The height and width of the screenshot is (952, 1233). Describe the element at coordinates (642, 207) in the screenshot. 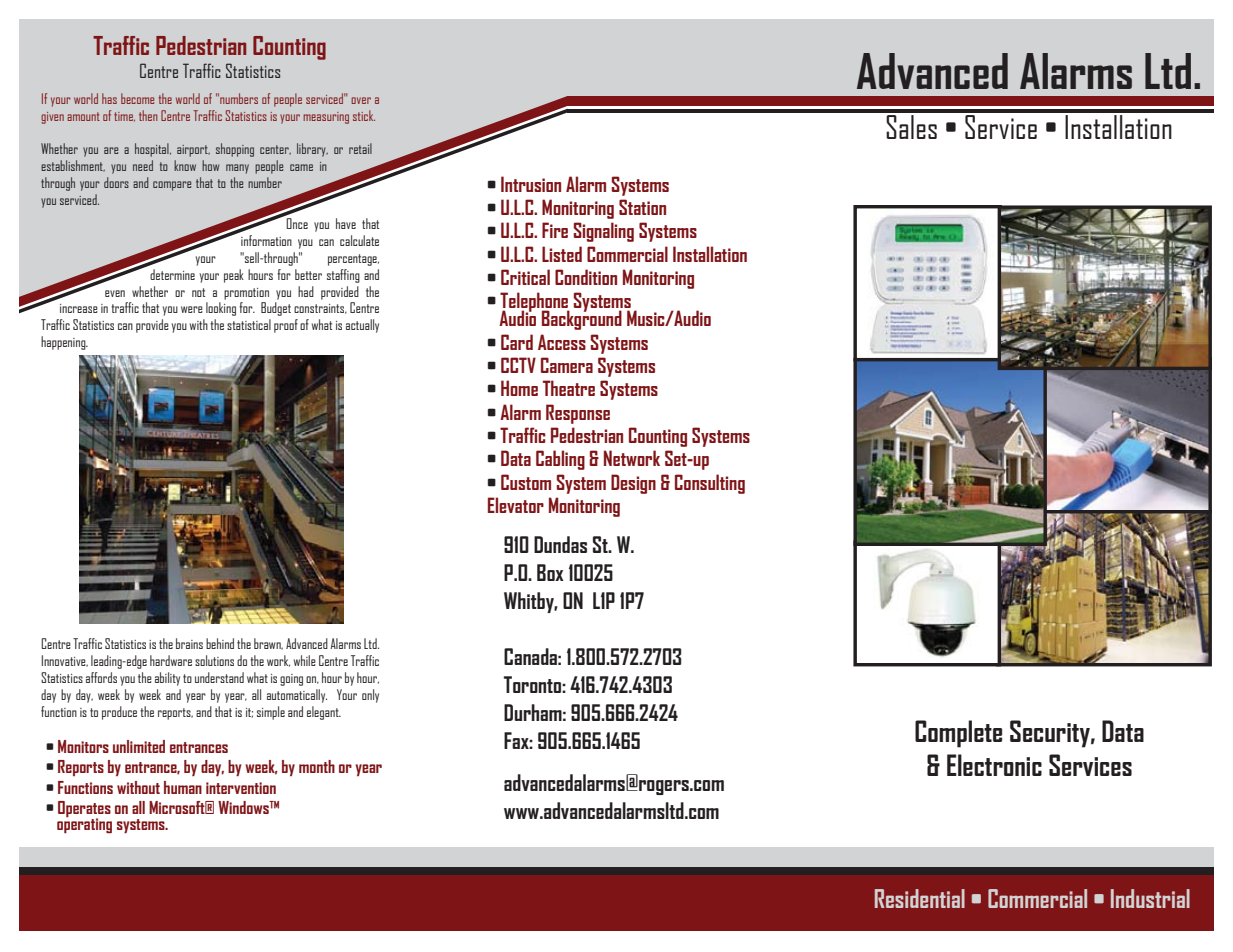

I see `Station` at that location.
